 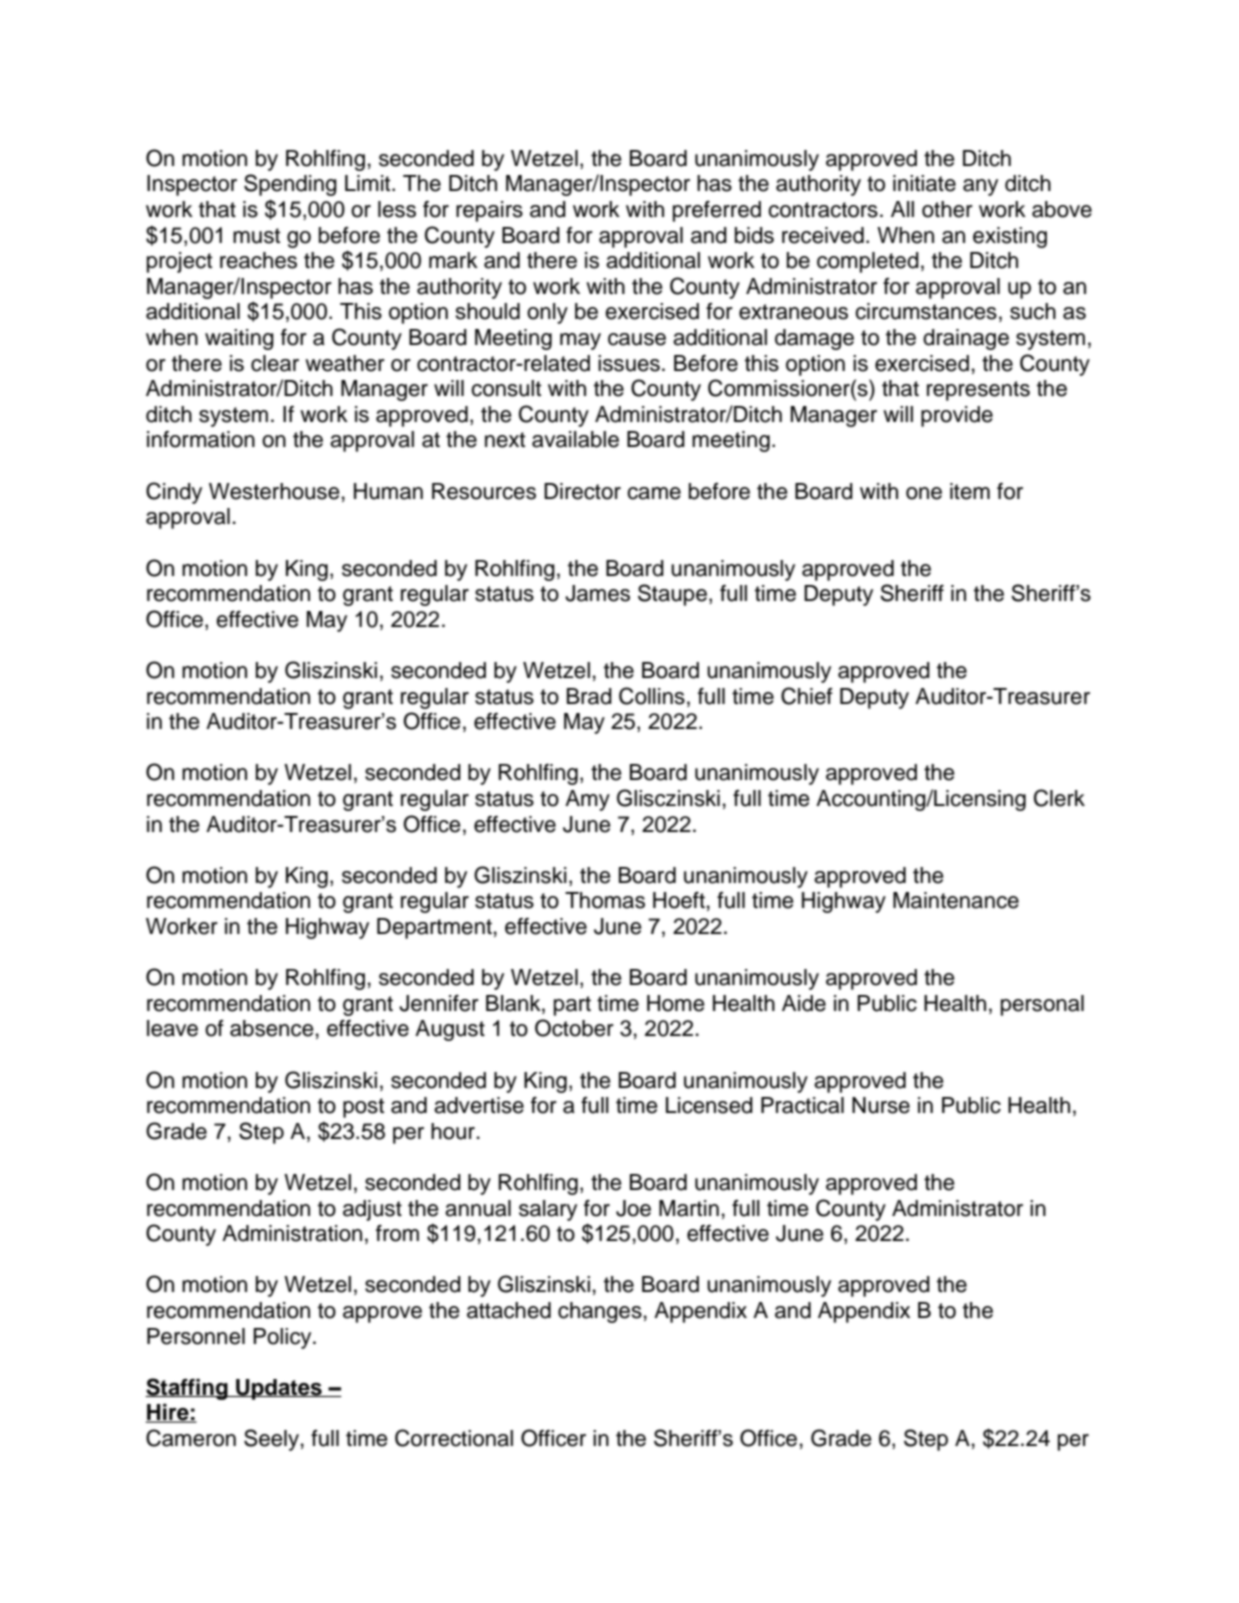 I want to click on Updates, so click(x=279, y=1389).
